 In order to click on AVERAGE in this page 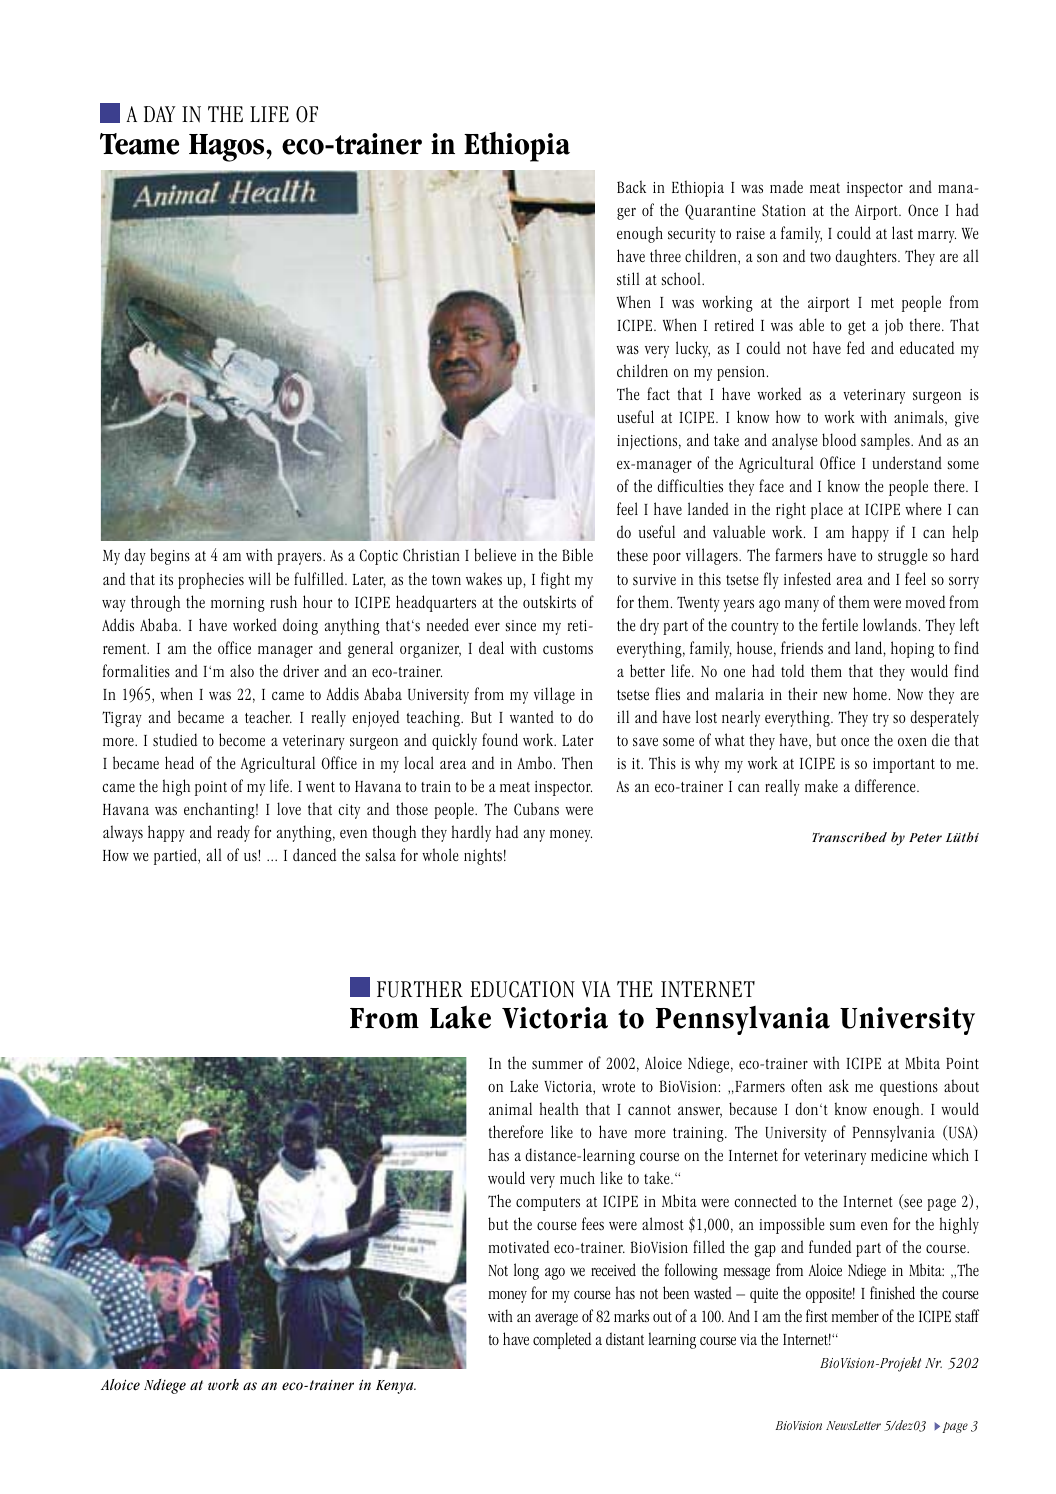, I will do `click(556, 1320)`.
